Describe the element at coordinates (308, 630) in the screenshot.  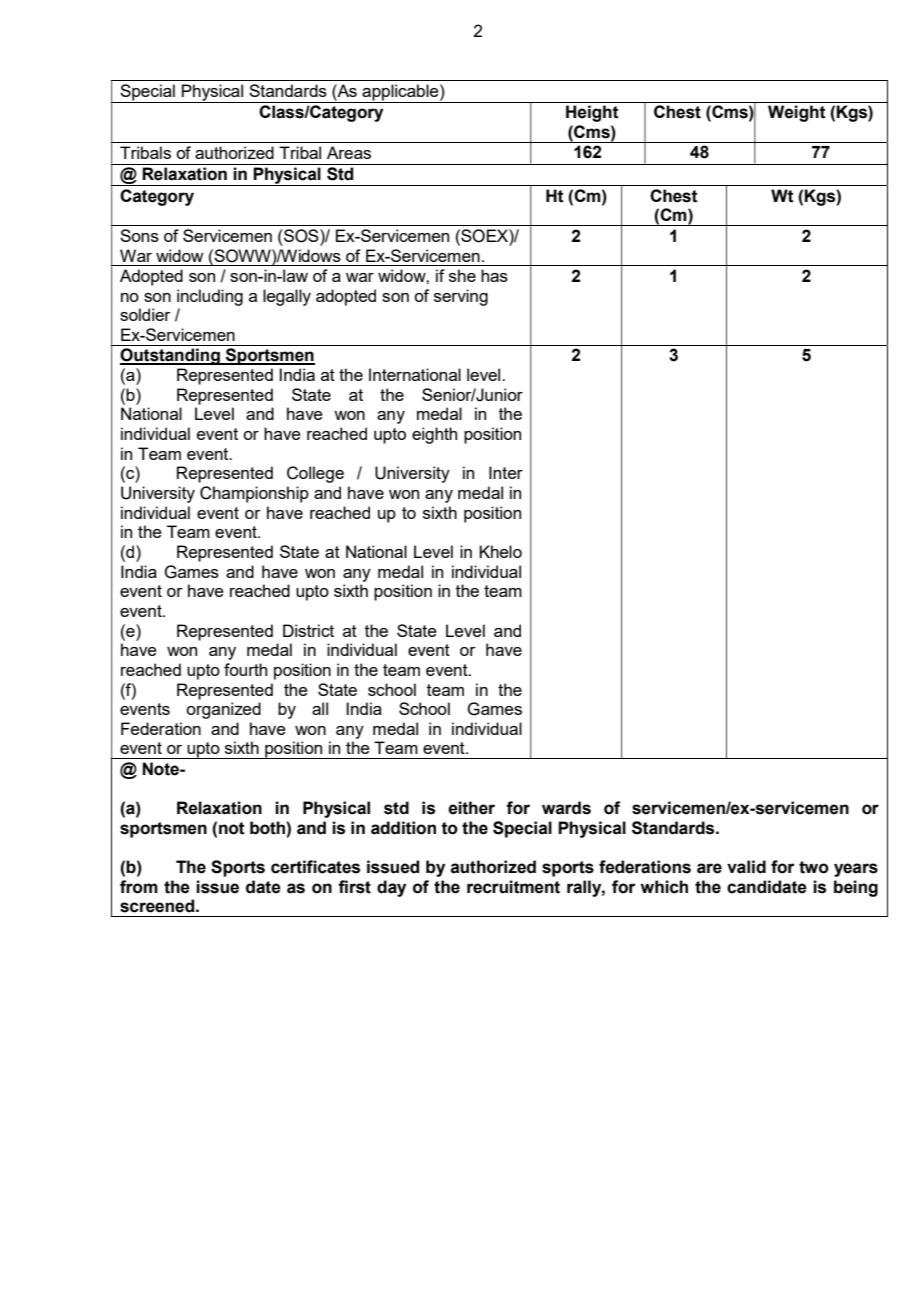
I see `District` at that location.
